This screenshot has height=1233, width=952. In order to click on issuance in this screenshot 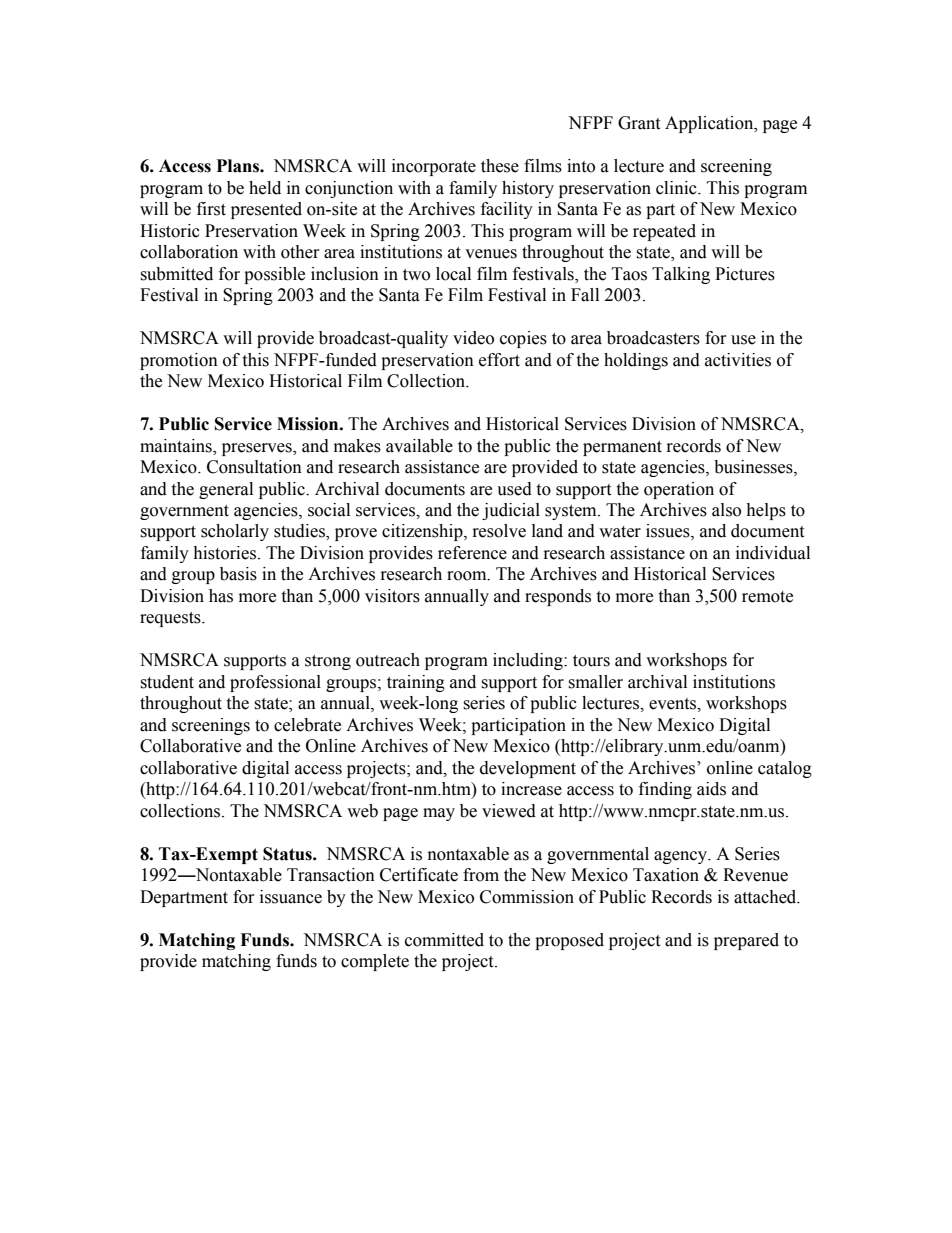, I will do `click(291, 897)`.
